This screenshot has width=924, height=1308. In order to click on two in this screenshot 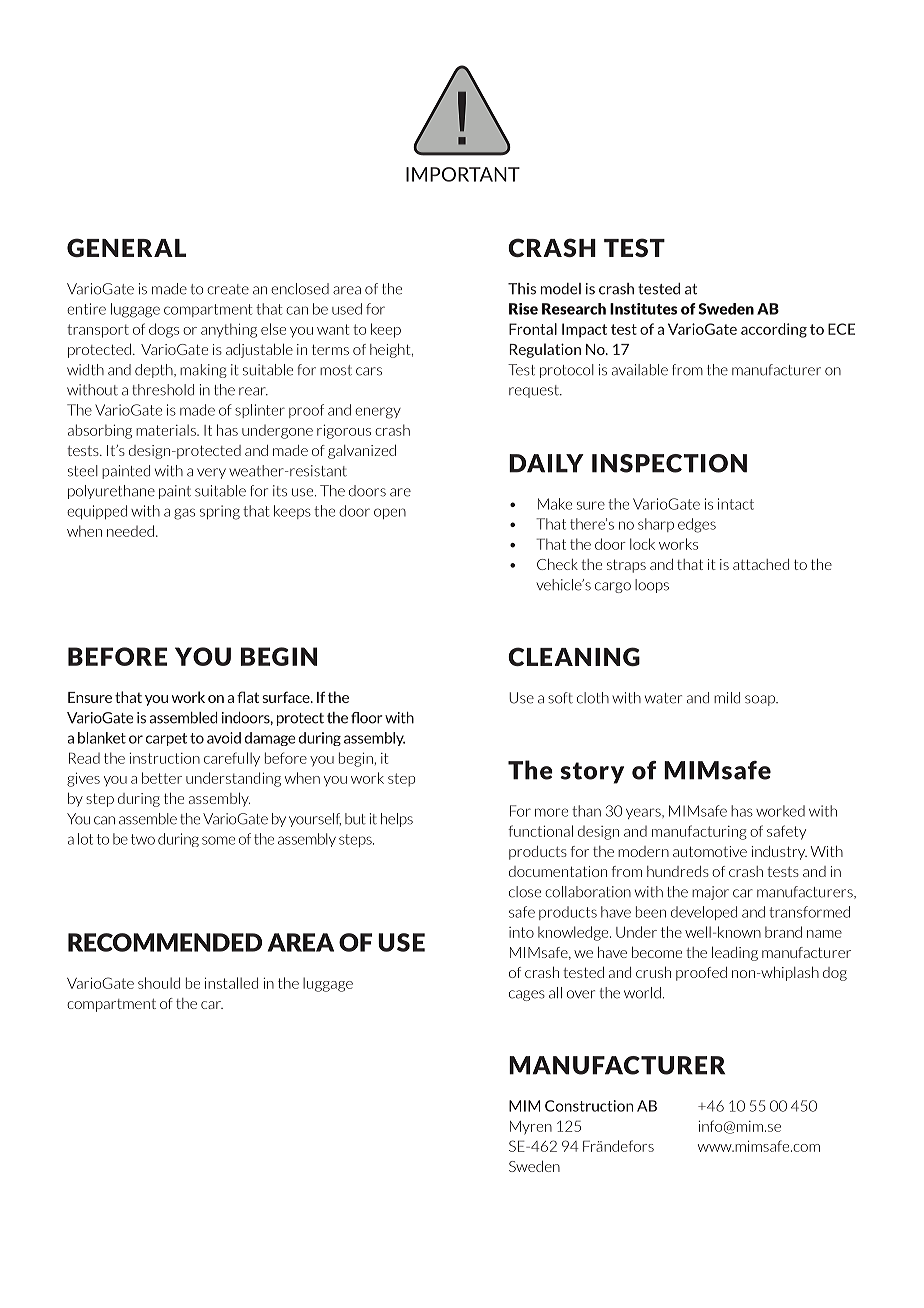, I will do `click(143, 839)`.
